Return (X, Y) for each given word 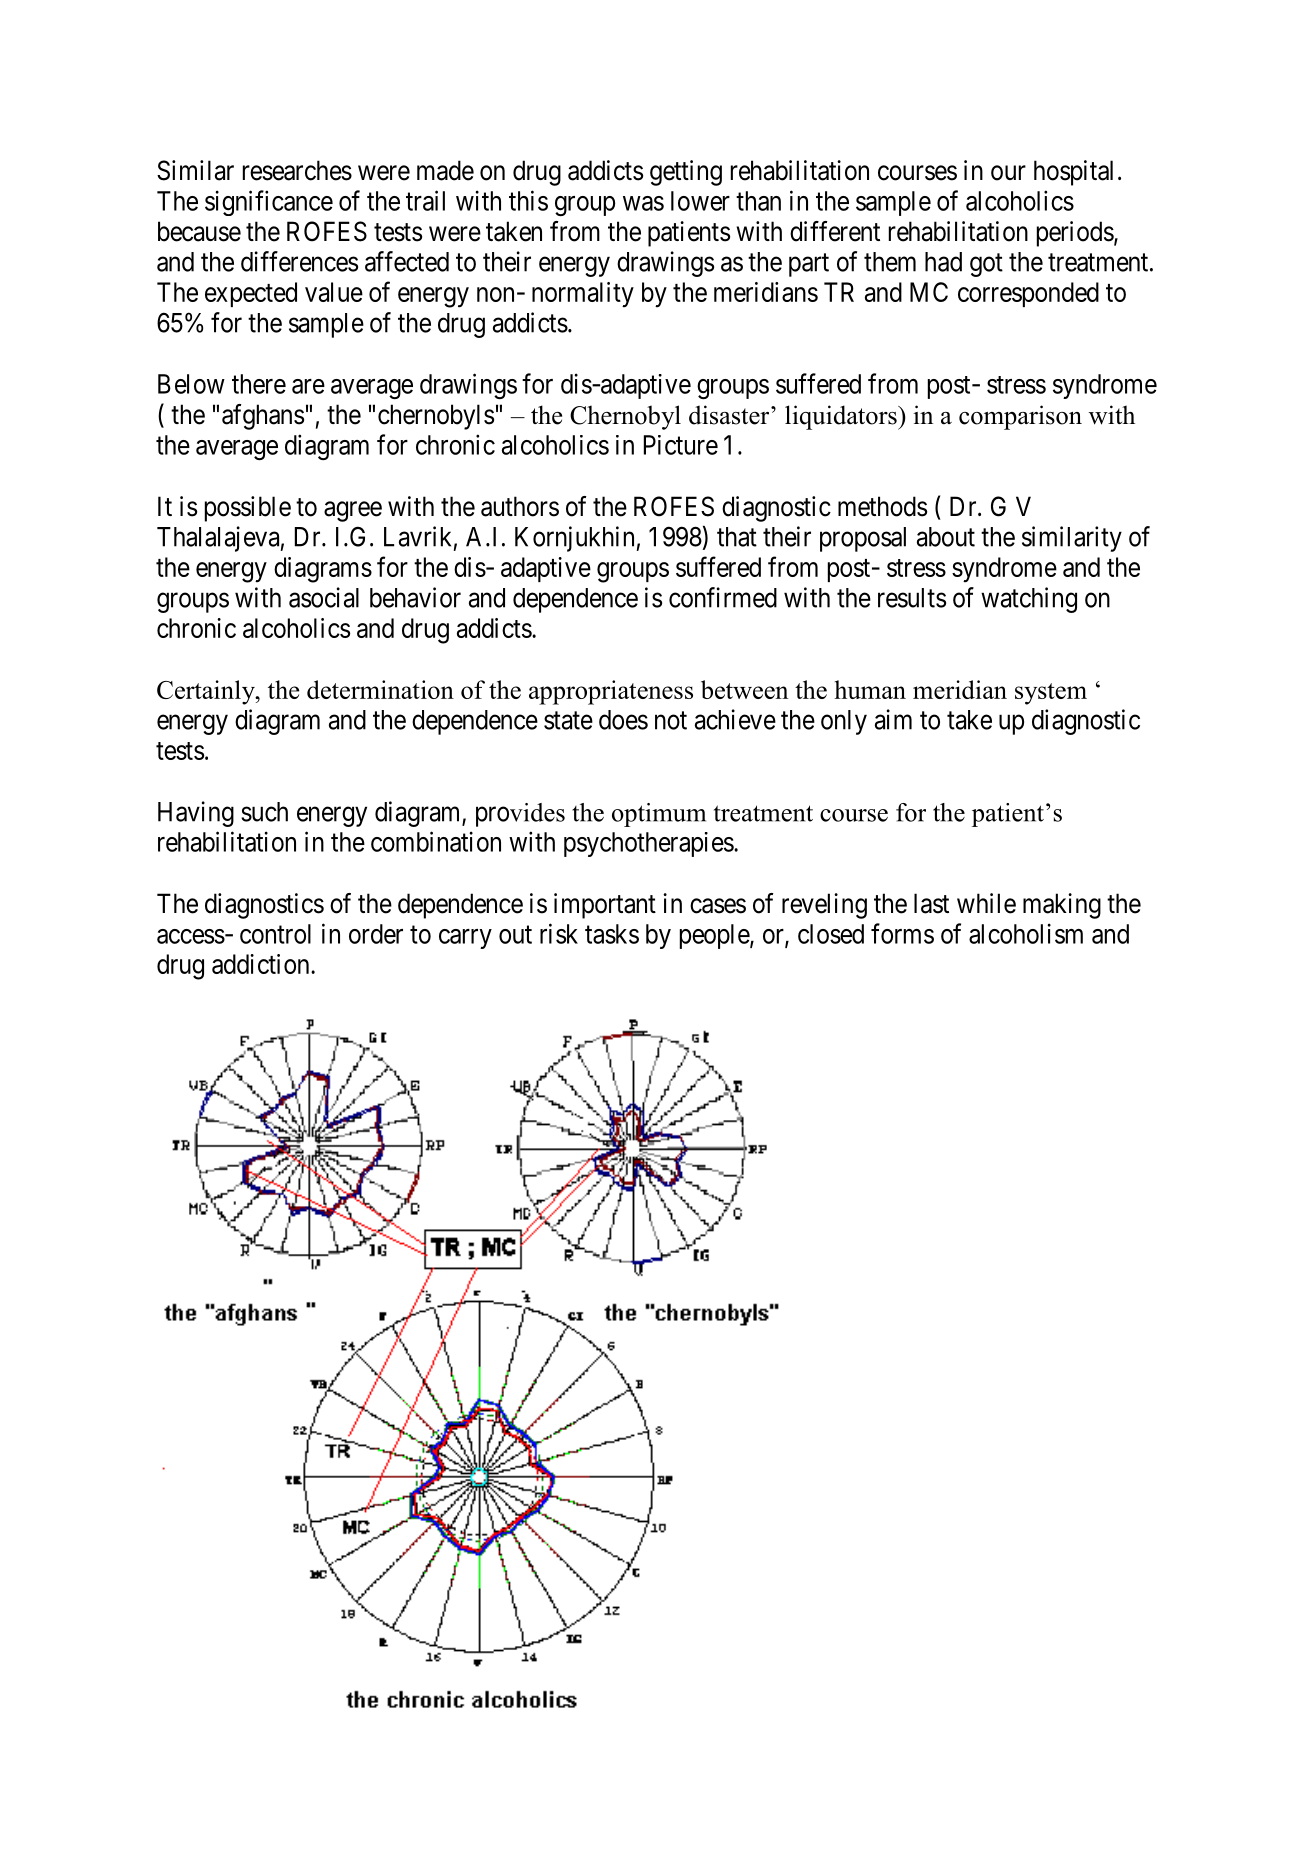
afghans (263, 417)
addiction (262, 964)
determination (380, 689)
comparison (1020, 417)
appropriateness (611, 692)
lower (700, 201)
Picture (681, 445)
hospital (1073, 173)
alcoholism (1026, 933)
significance (269, 203)
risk (559, 933)
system (1051, 694)
